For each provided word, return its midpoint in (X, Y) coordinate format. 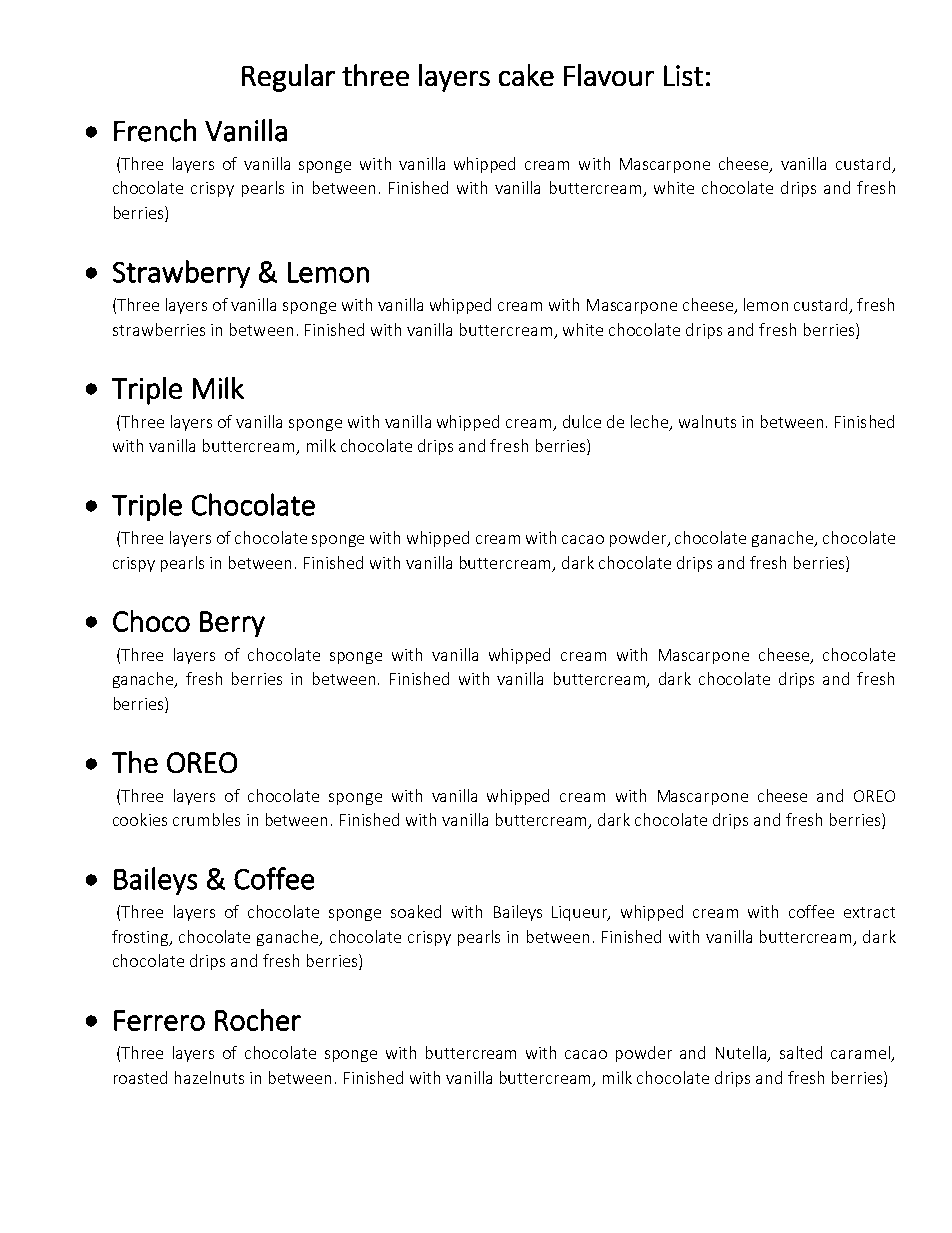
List (683, 75)
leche (651, 422)
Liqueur (581, 913)
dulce (582, 421)
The (135, 762)
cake (526, 75)
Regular (288, 78)
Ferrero (159, 1020)
